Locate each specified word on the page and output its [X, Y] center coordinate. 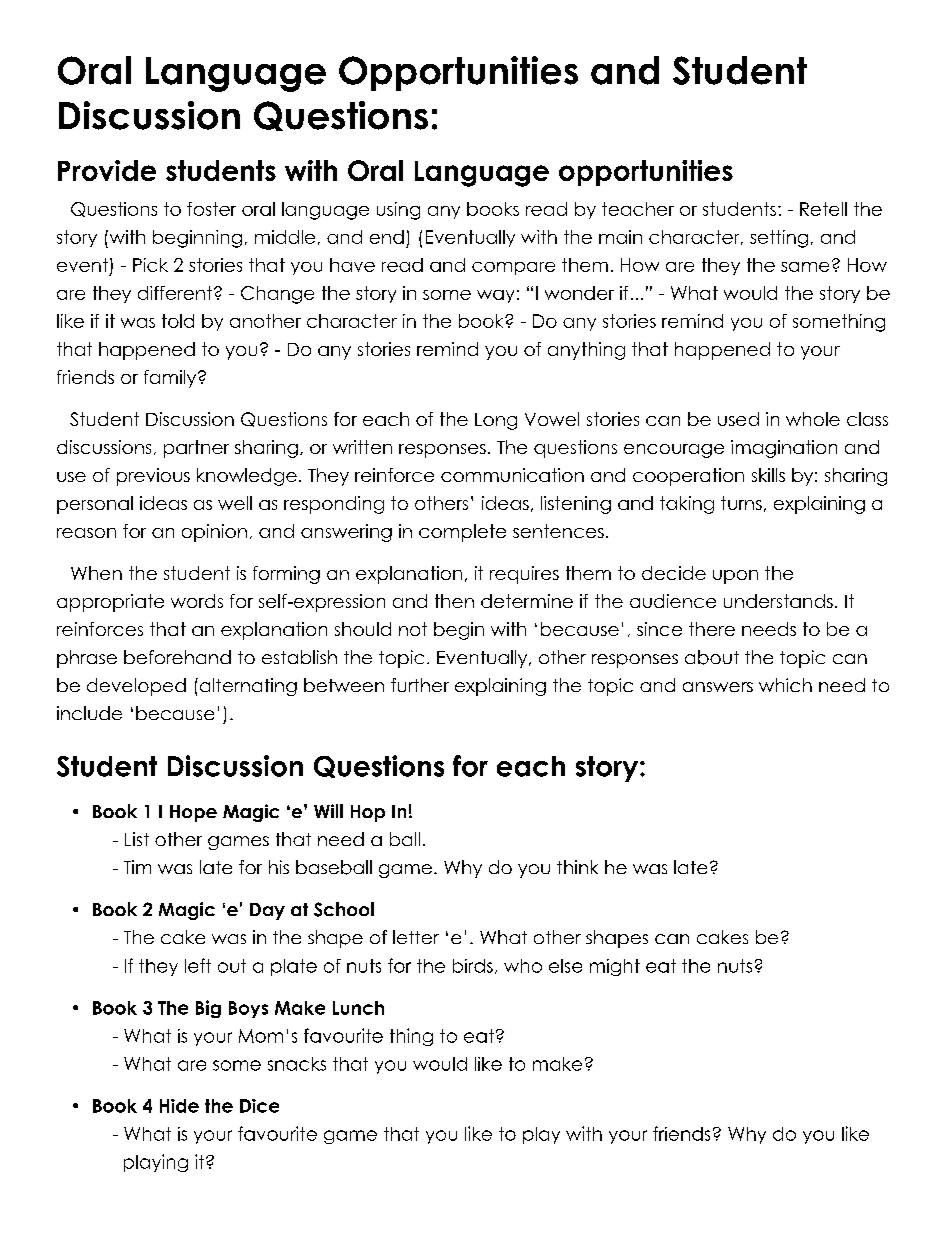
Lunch [358, 1008]
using [398, 211]
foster [211, 209]
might [615, 967]
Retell [823, 209]
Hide [179, 1106]
